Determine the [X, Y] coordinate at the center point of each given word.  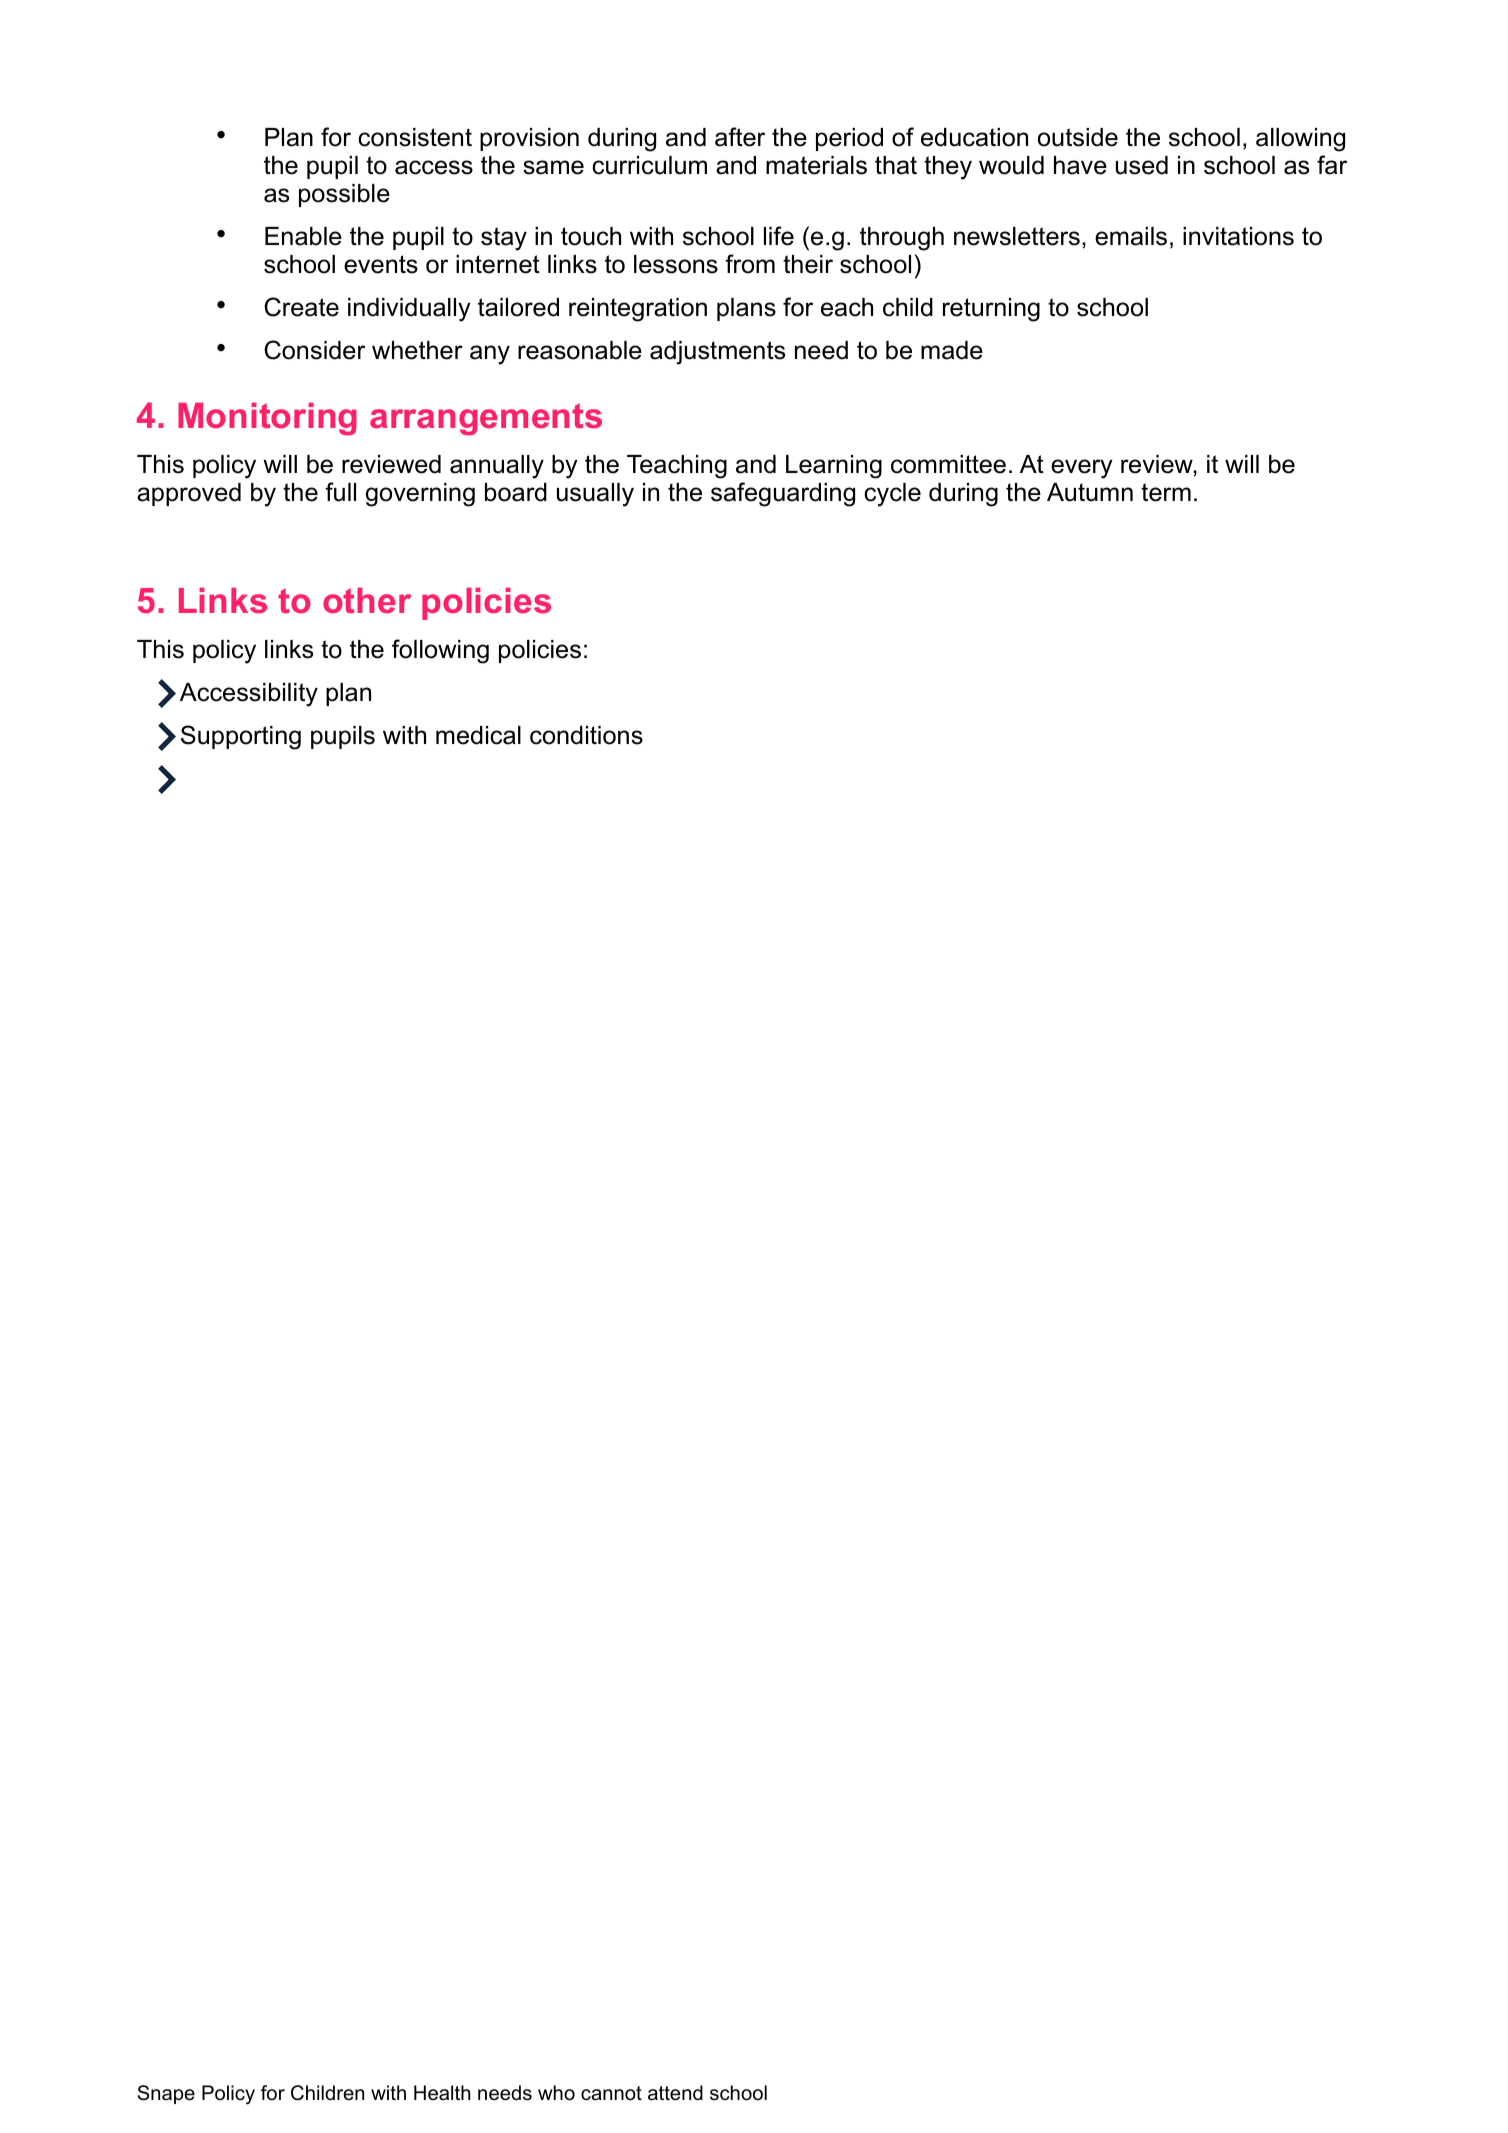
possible [344, 195]
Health [442, 2093]
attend [675, 2093]
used [1142, 165]
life [779, 236]
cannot [611, 2093]
